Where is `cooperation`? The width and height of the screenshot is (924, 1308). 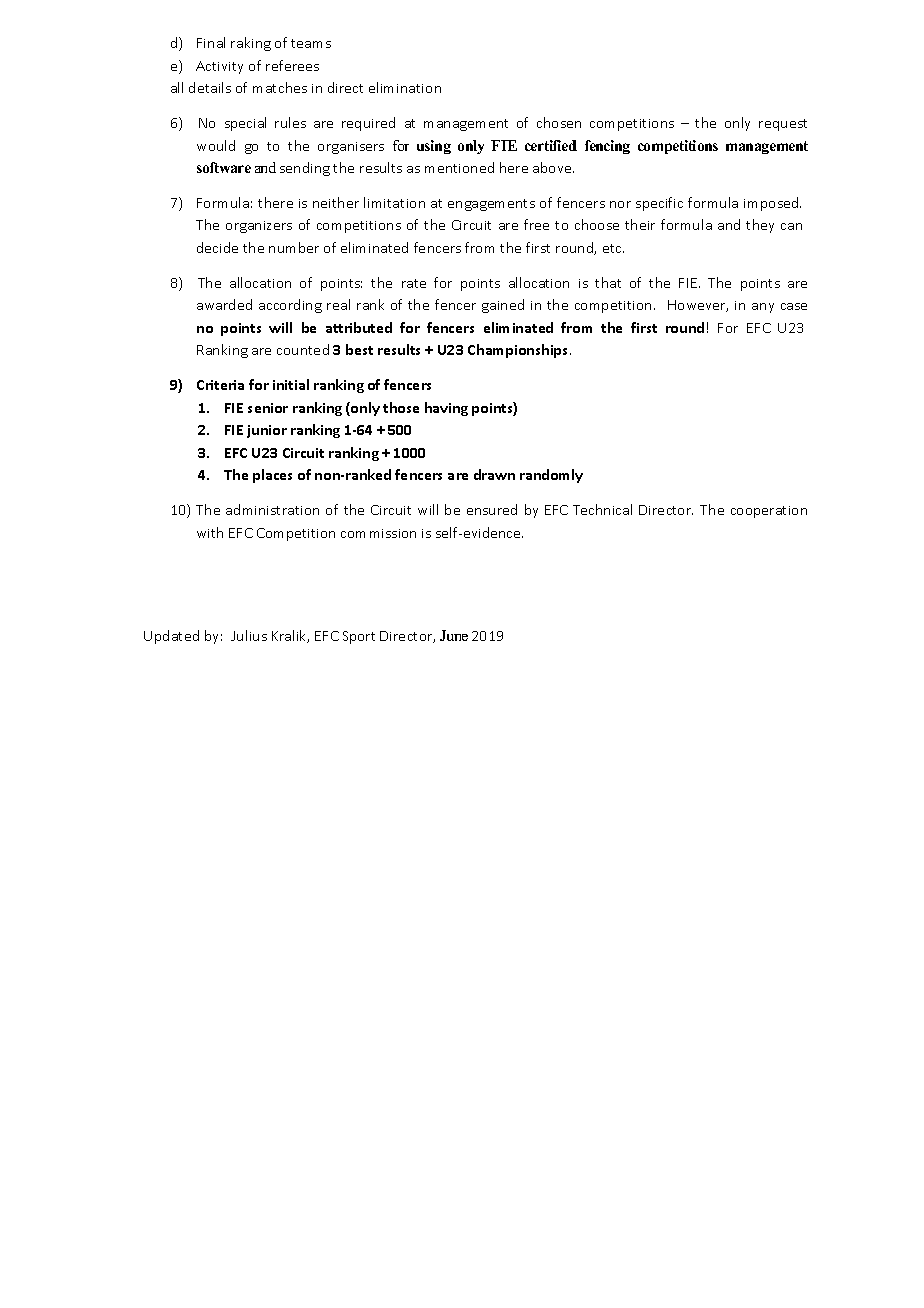 cooperation is located at coordinates (769, 512).
